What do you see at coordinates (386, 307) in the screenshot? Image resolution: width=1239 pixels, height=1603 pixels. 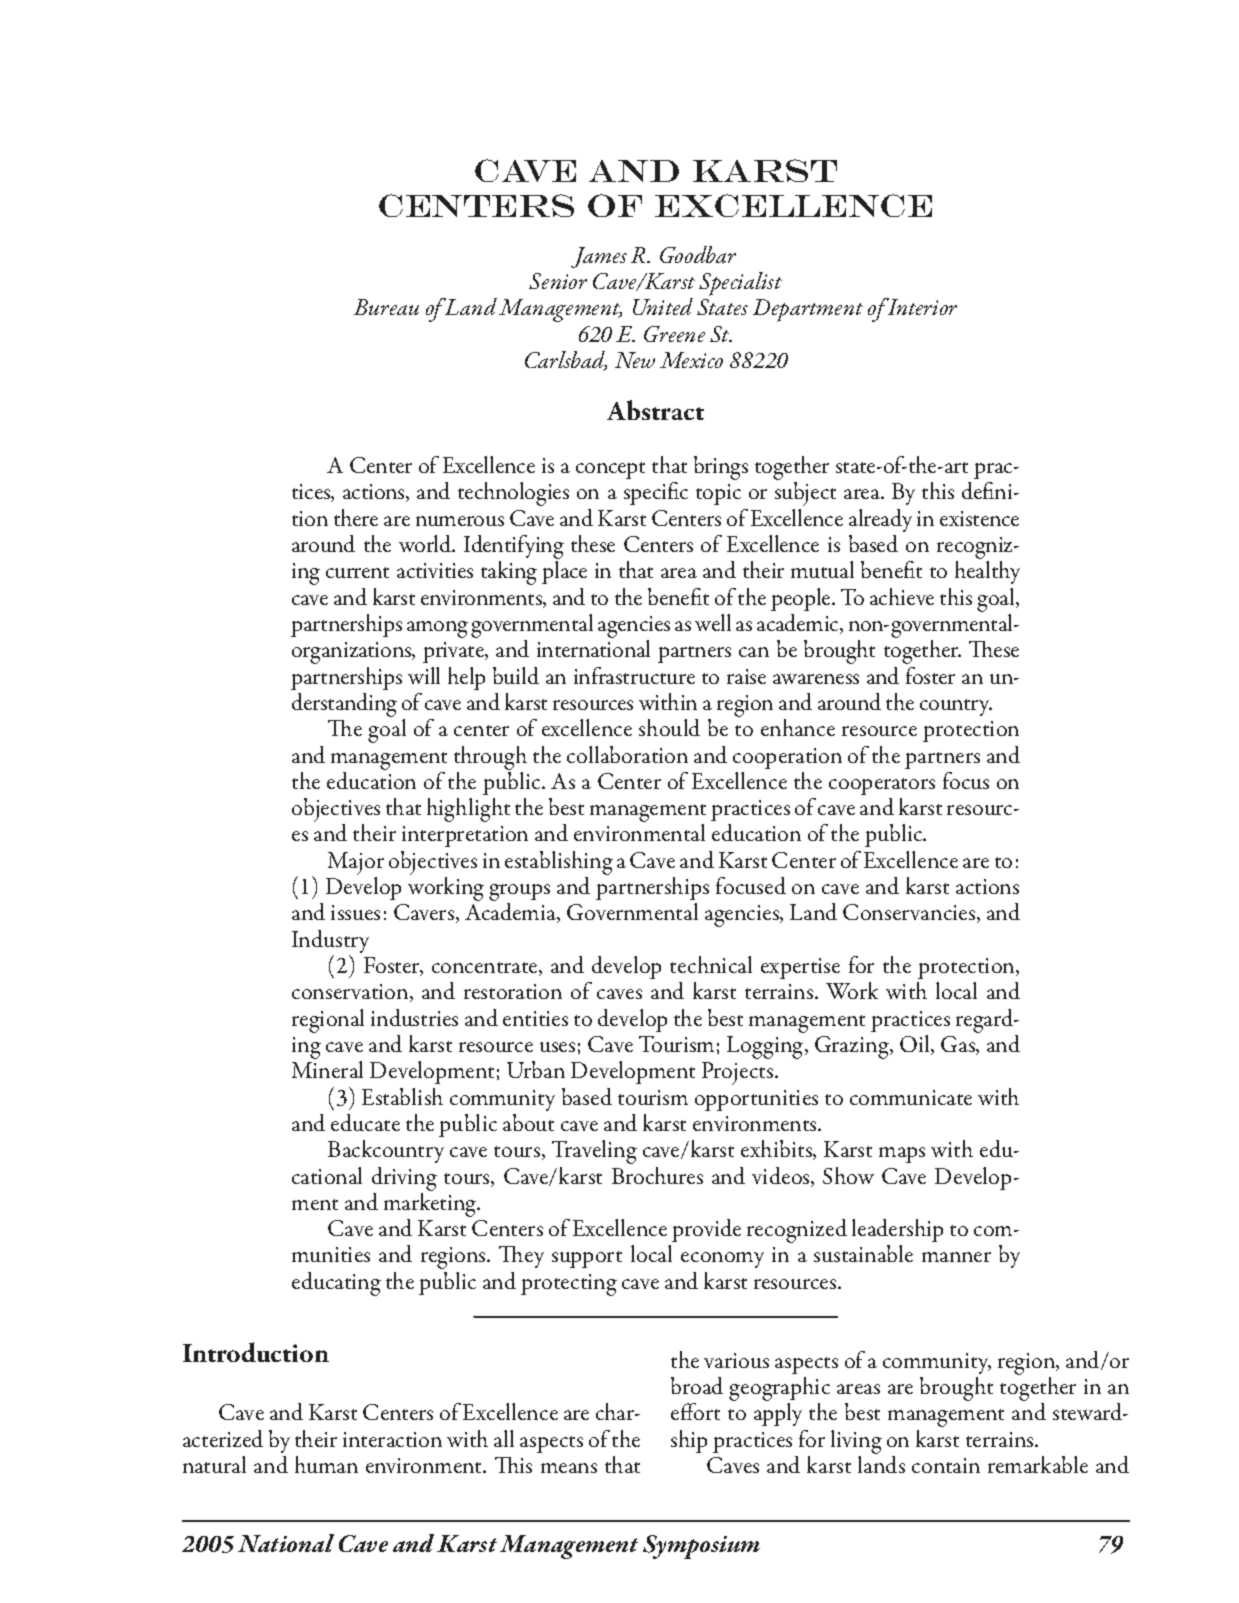 I see `Bureau` at bounding box center [386, 307].
